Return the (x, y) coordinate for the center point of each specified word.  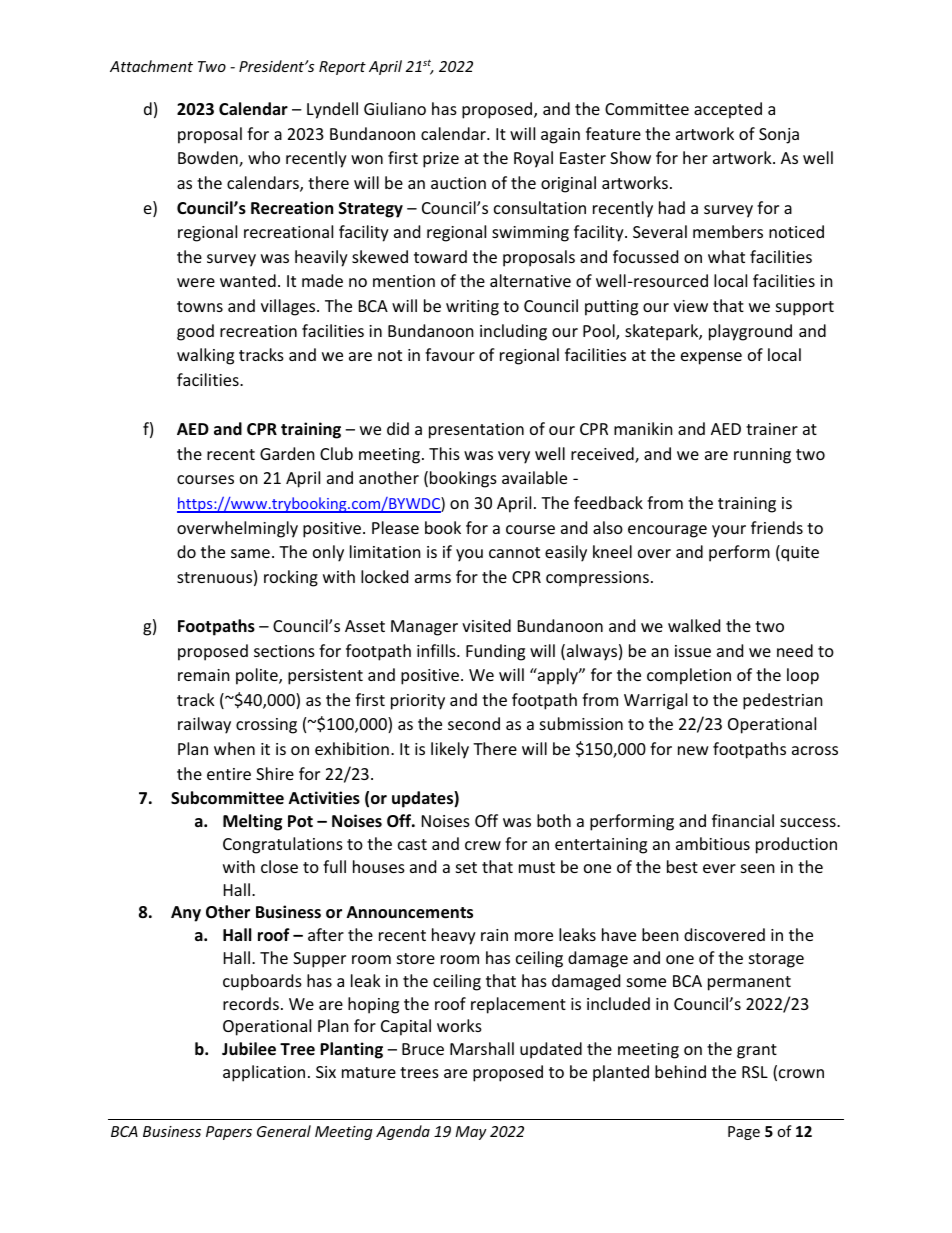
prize (441, 160)
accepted (728, 110)
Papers (229, 1133)
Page (744, 1133)
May (471, 1133)
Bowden (209, 159)
